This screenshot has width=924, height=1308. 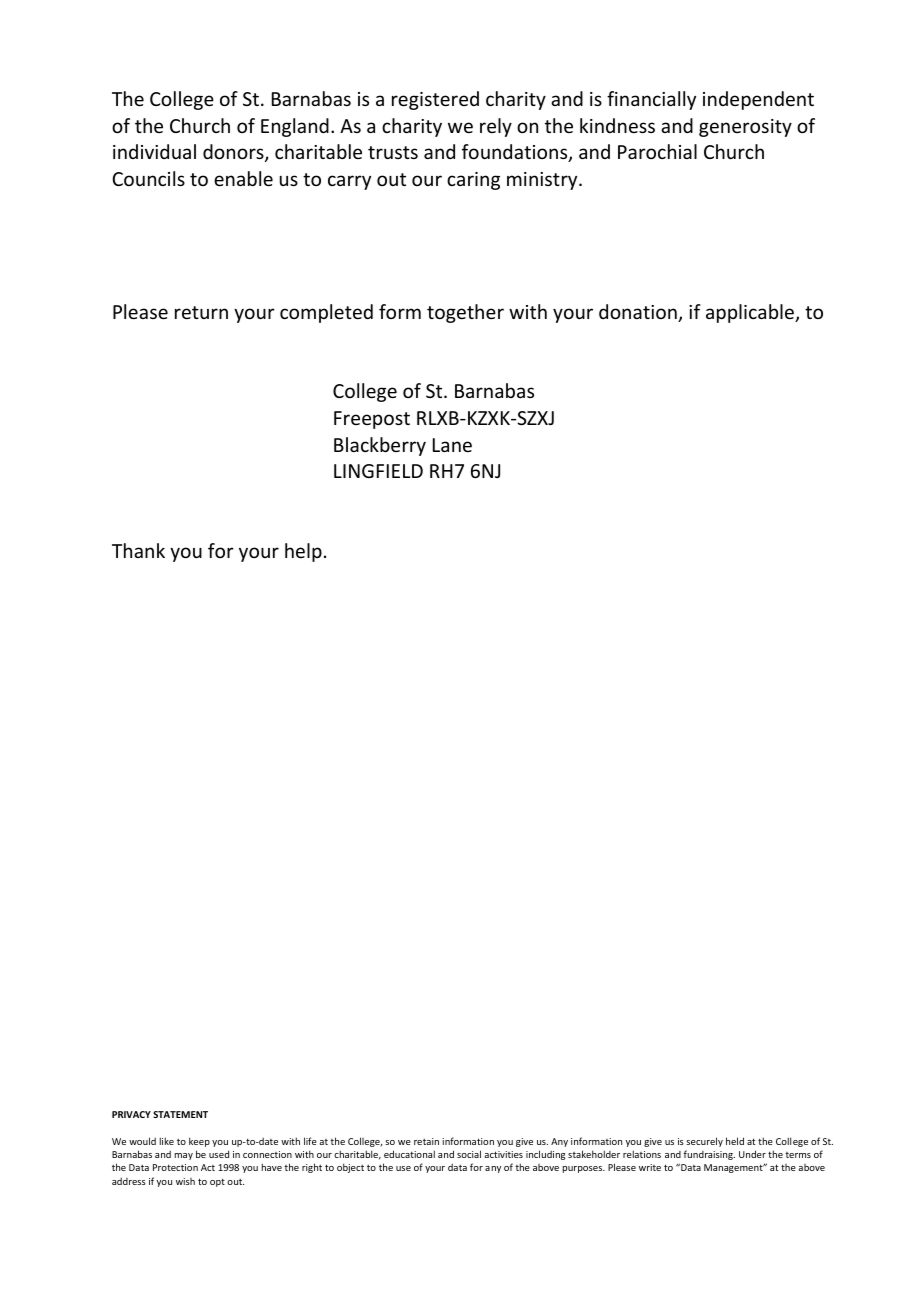 What do you see at coordinates (138, 550) in the screenshot?
I see `Thank` at bounding box center [138, 550].
